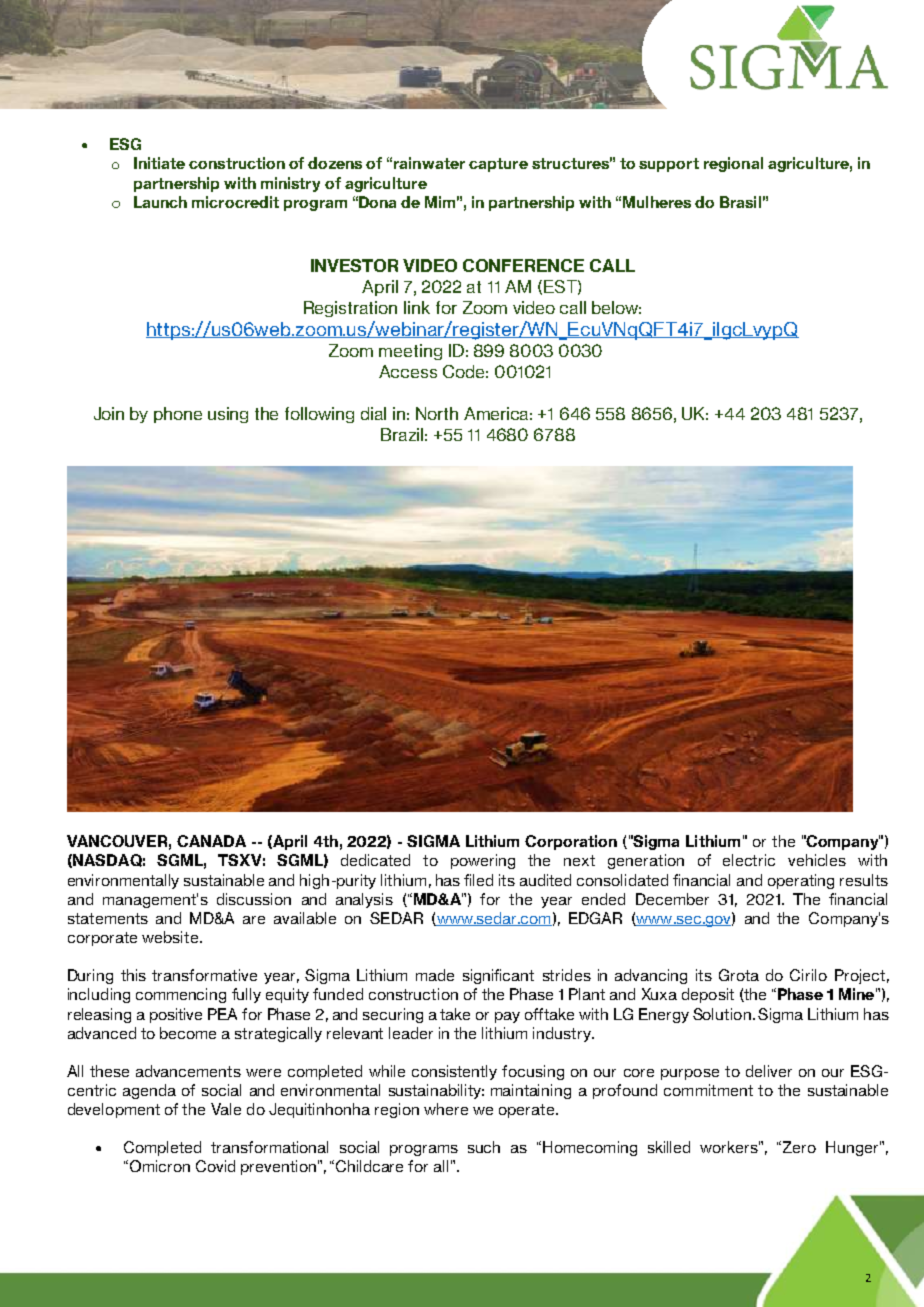 This document has width=924, height=1307. I want to click on CANADA, so click(211, 841).
